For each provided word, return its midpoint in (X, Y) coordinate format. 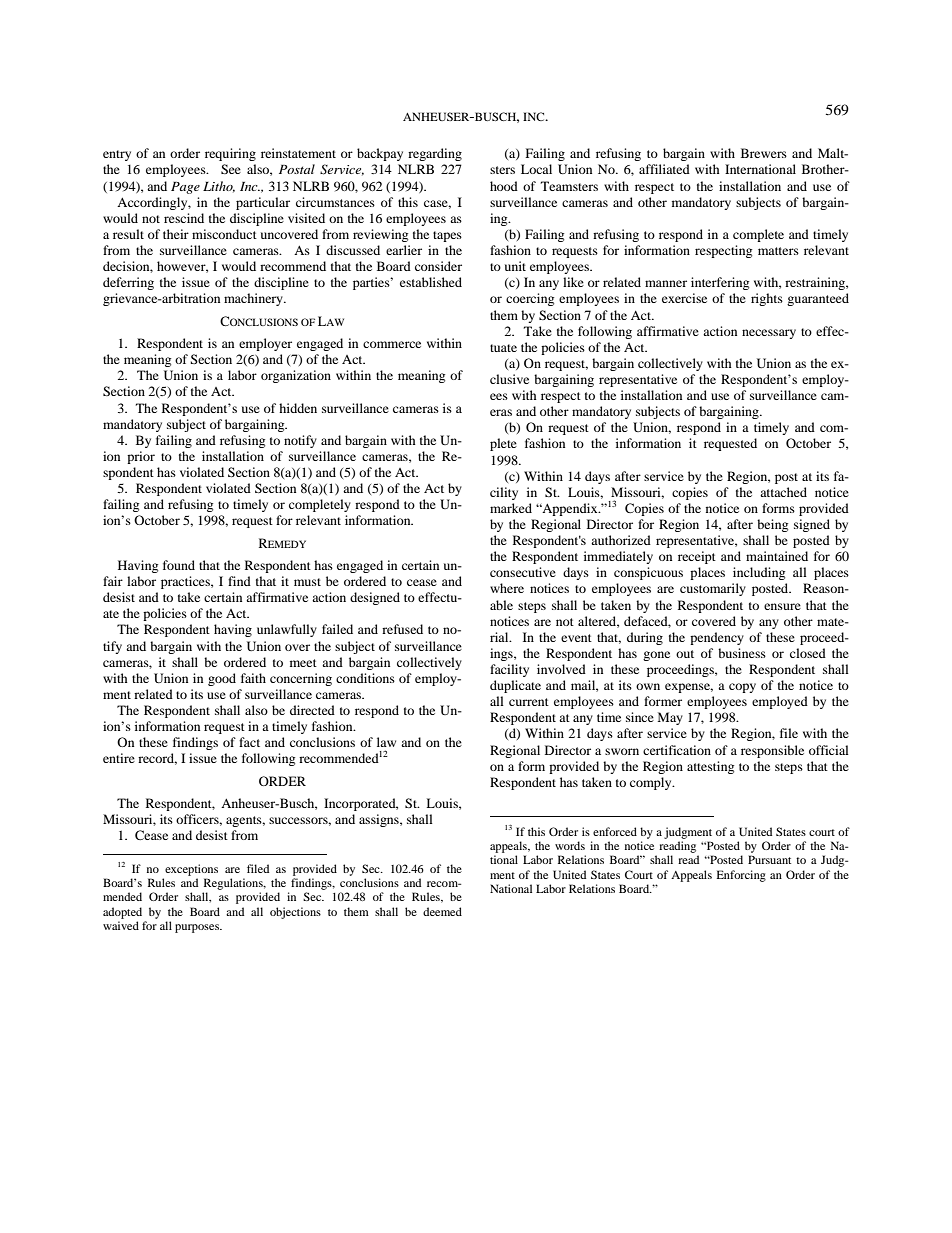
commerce (392, 344)
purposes (198, 928)
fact (249, 742)
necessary (769, 334)
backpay (380, 154)
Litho (219, 187)
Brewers (764, 153)
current (529, 702)
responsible (772, 751)
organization (296, 376)
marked (511, 508)
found (179, 565)
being (772, 525)
